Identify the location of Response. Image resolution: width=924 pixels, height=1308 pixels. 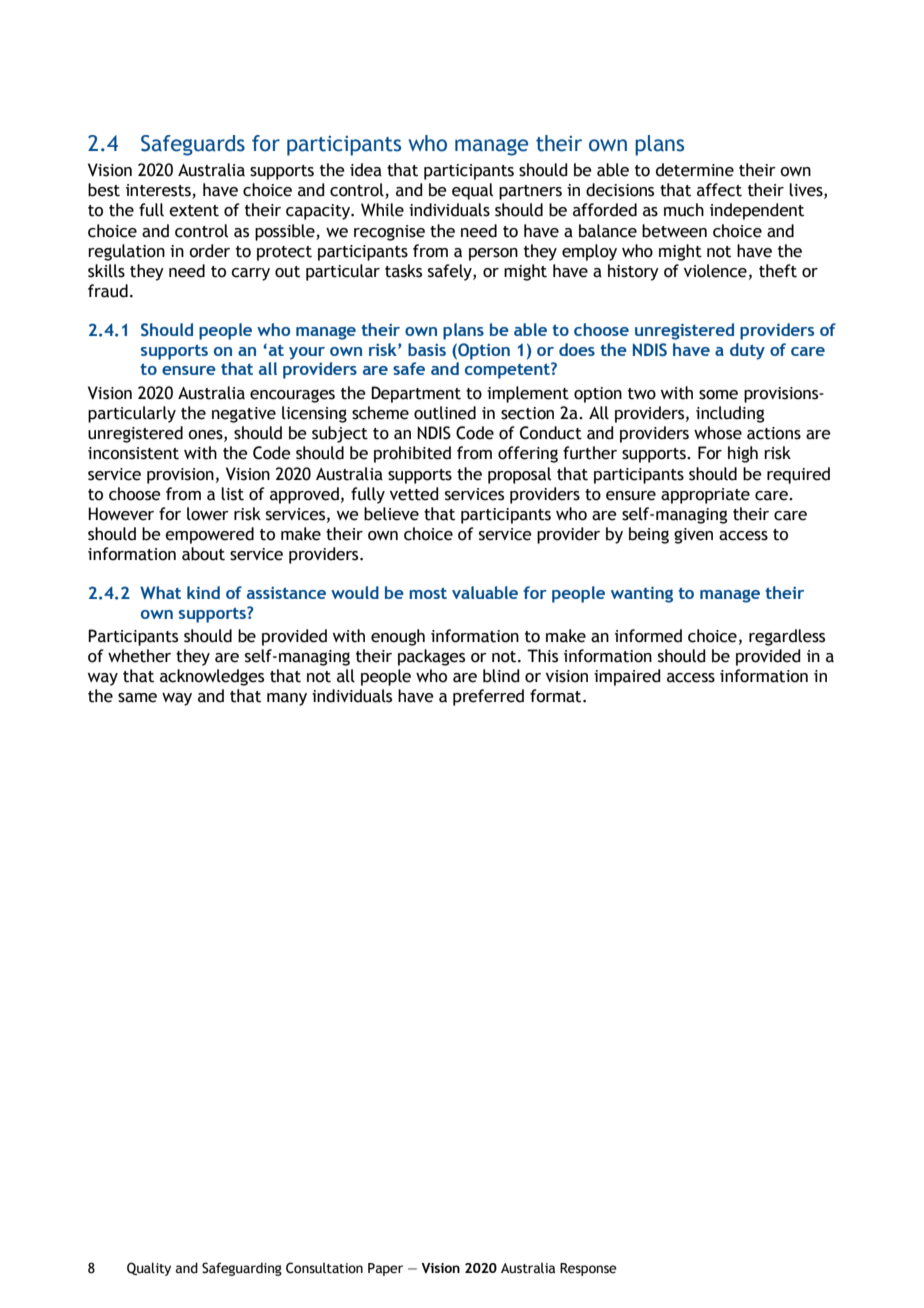
(588, 1269).
